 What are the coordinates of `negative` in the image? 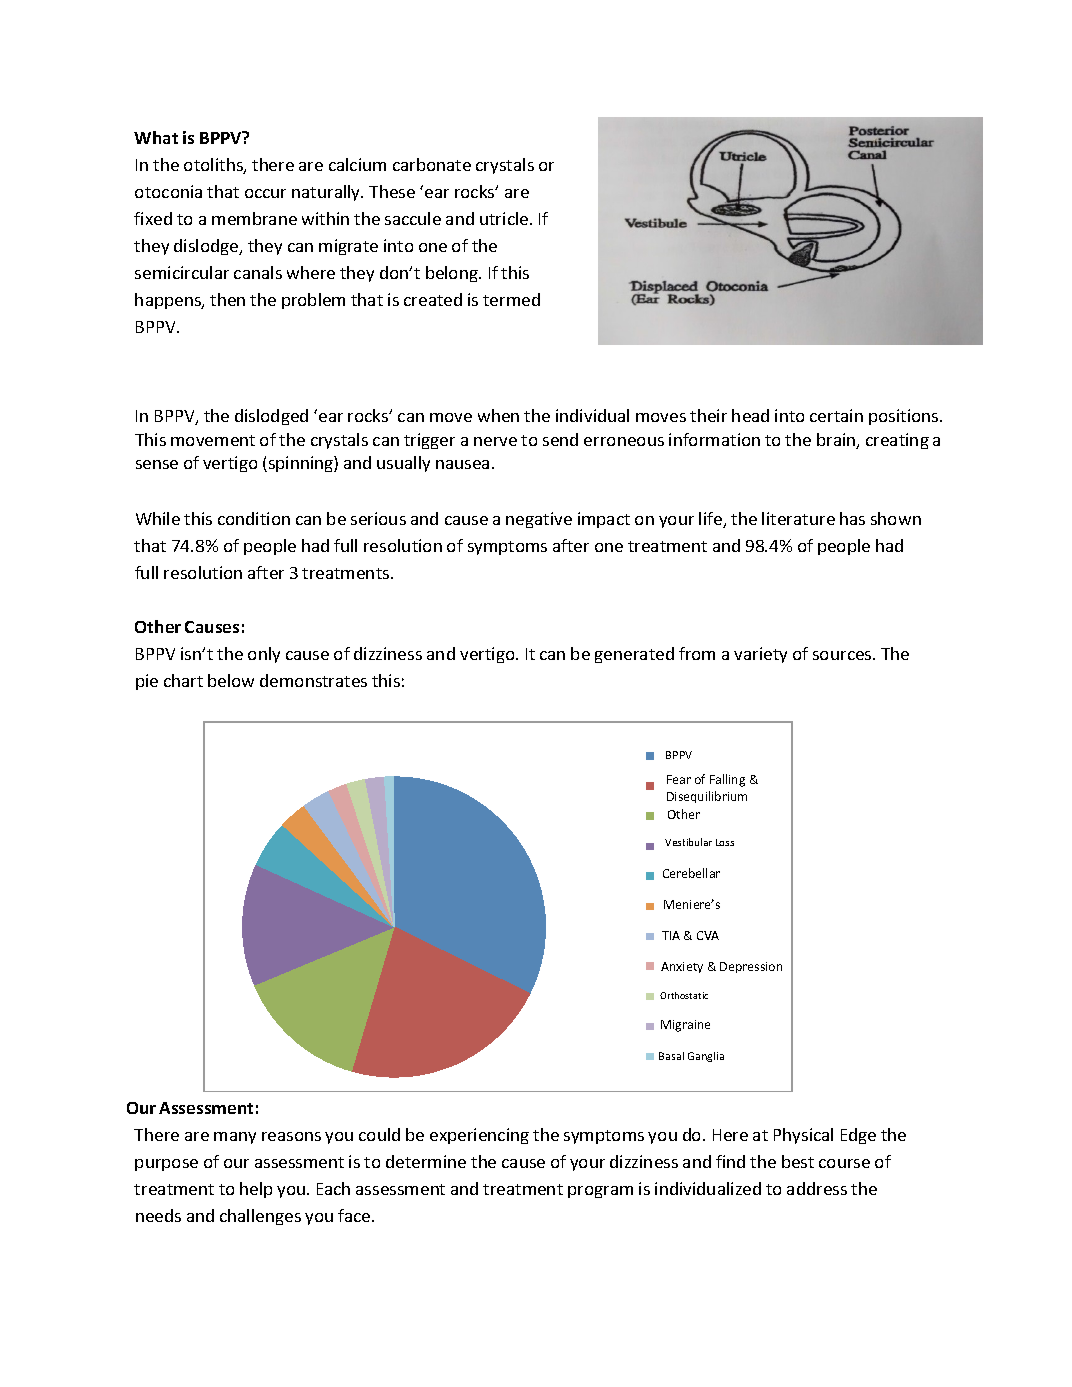 It's located at (539, 520).
